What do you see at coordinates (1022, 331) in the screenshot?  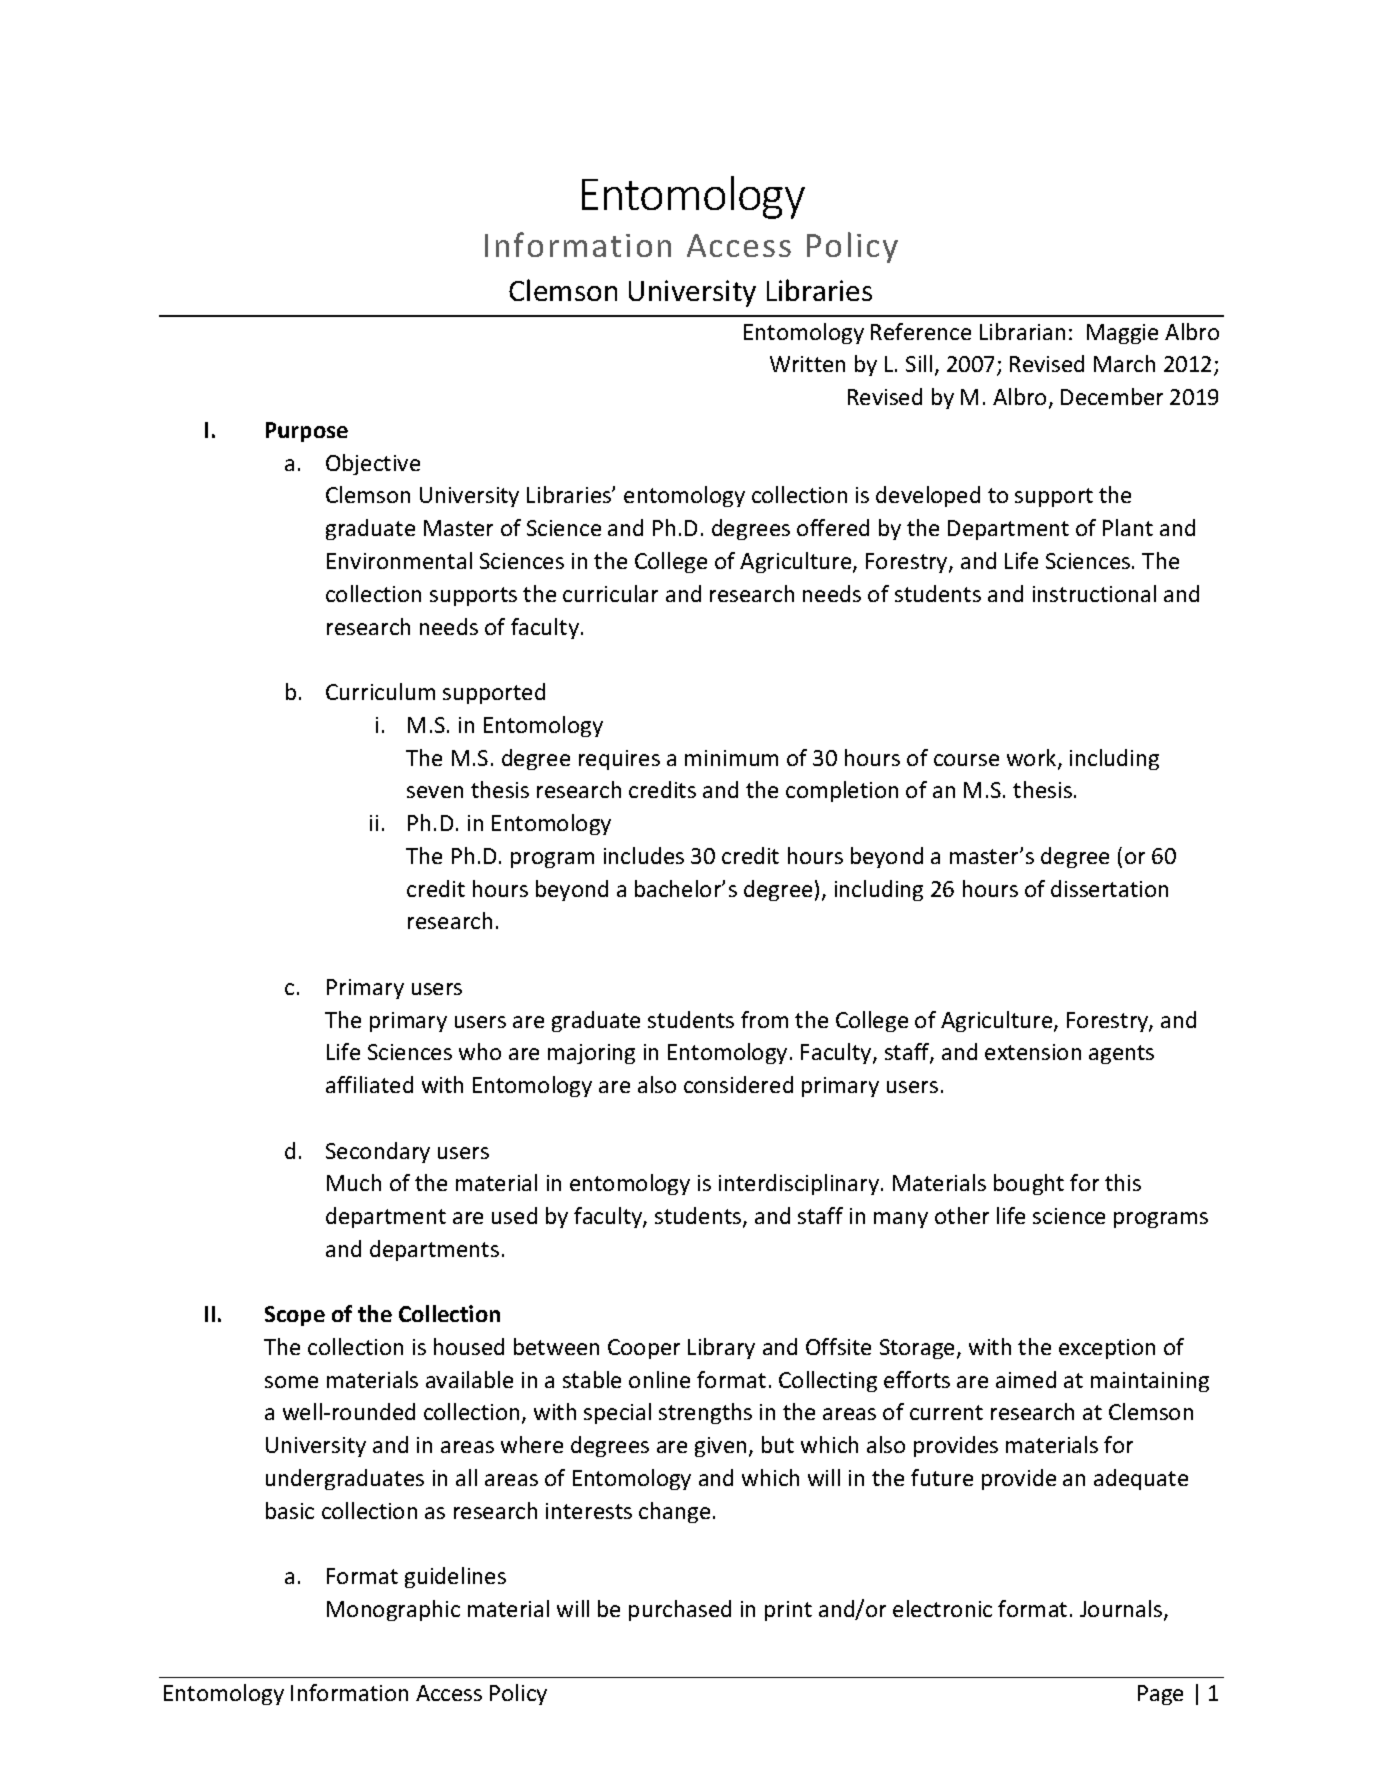 I see `Librarian` at bounding box center [1022, 331].
